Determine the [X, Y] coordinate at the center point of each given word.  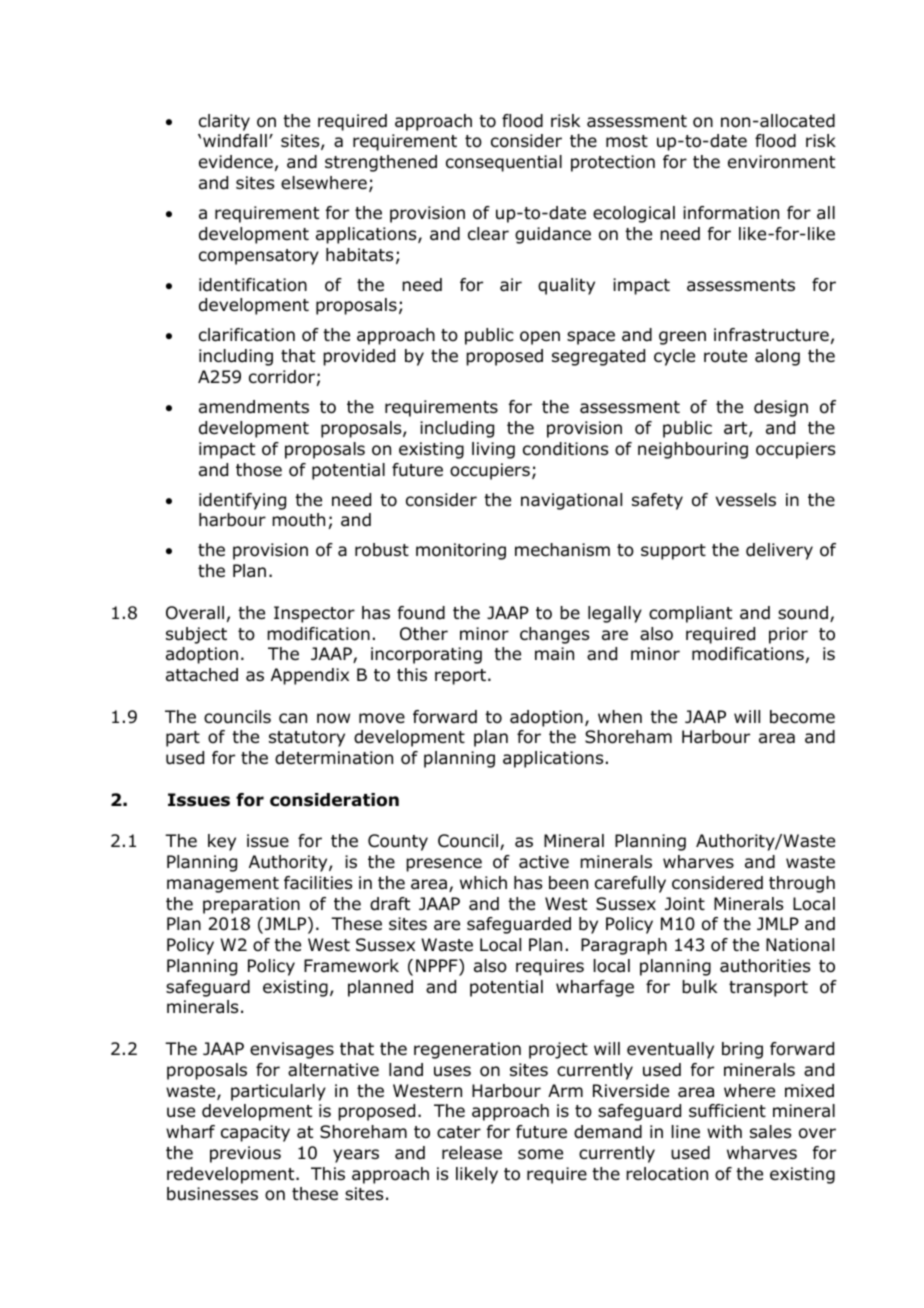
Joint [685, 904]
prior [788, 635]
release [472, 1153]
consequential [504, 163]
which [483, 882]
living [493, 450]
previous [245, 1154]
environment [781, 162]
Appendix [310, 676]
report [462, 677]
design [781, 408]
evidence [236, 162]
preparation [251, 905]
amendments [254, 407]
